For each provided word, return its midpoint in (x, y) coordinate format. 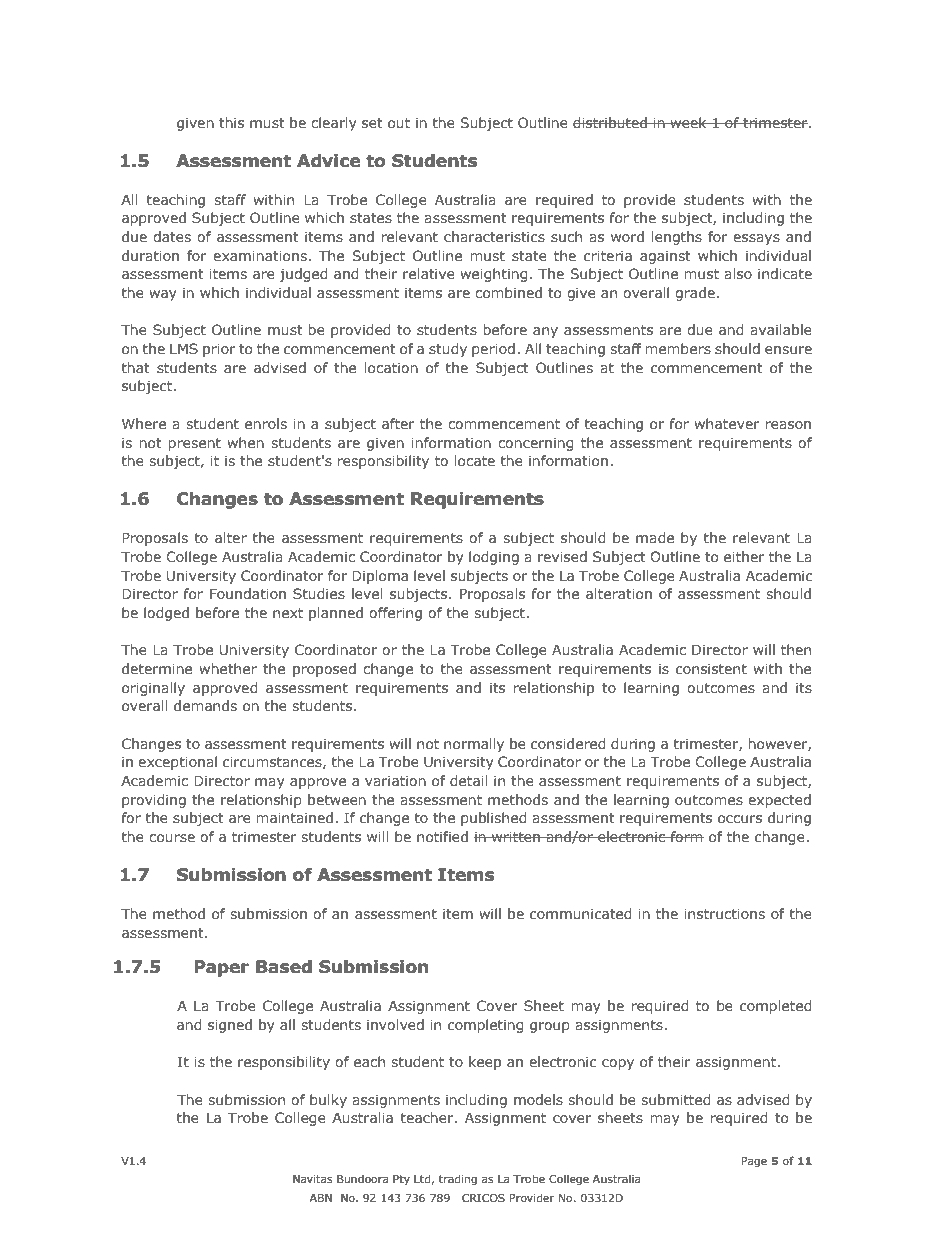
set (372, 123)
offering (395, 614)
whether (228, 668)
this (231, 122)
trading (458, 1179)
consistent (711, 668)
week (688, 122)
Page (754, 1162)
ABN (321, 1198)
